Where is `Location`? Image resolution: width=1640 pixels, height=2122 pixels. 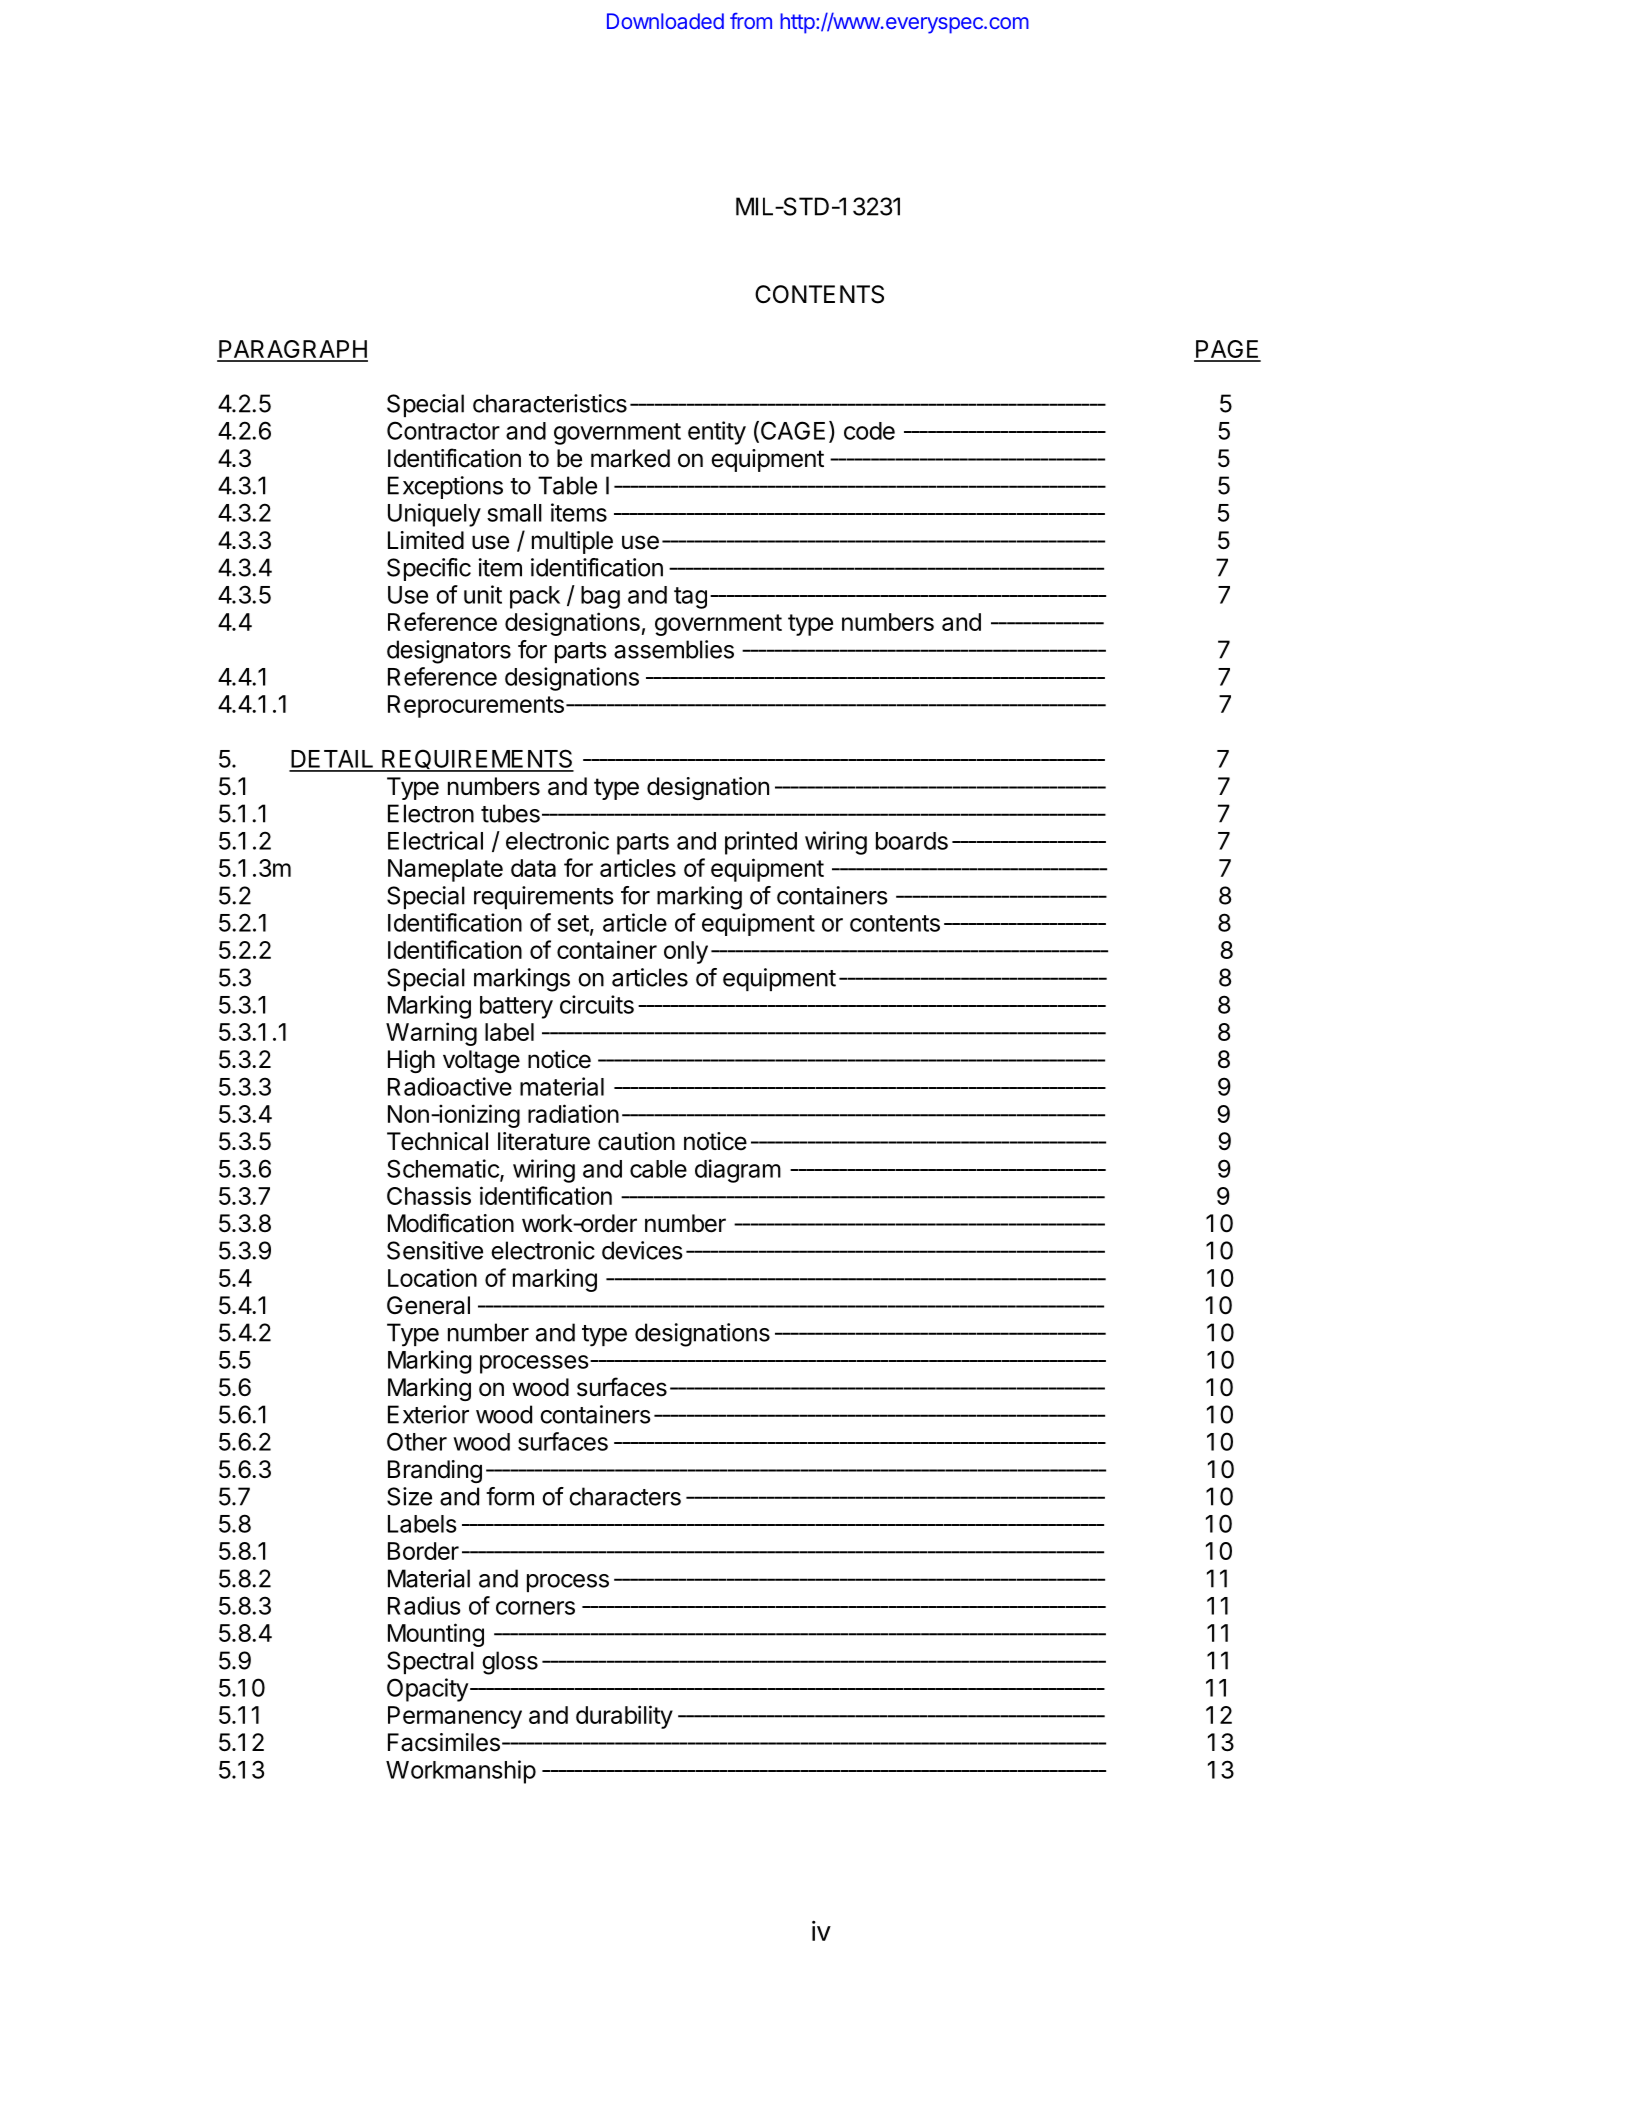
Location is located at coordinates (432, 1277).
